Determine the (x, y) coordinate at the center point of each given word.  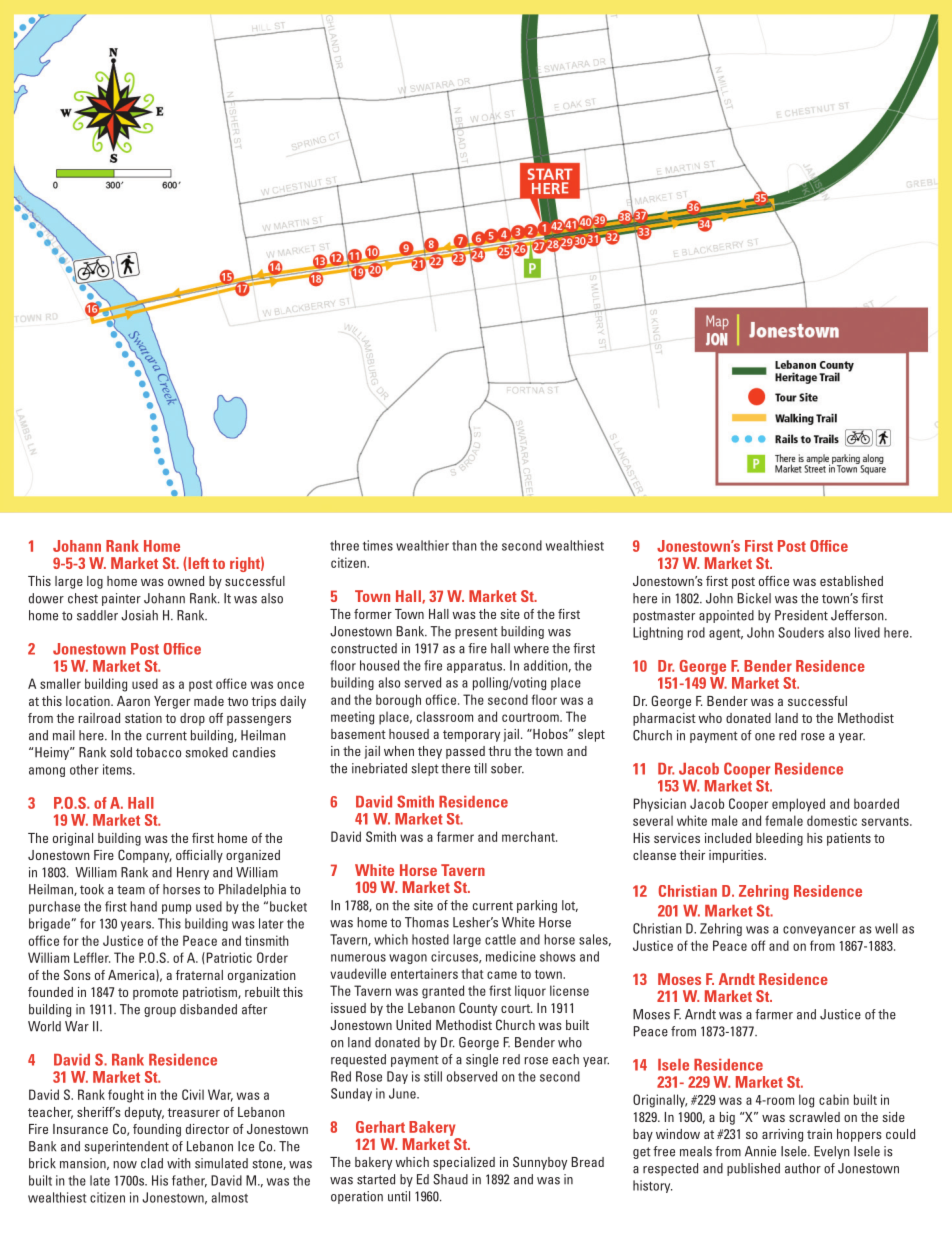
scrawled (814, 1117)
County (478, 1009)
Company (145, 856)
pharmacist (664, 719)
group (160, 1012)
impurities (737, 856)
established (851, 581)
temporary (471, 736)
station (143, 718)
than (464, 545)
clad (152, 1163)
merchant (529, 836)
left (197, 564)
